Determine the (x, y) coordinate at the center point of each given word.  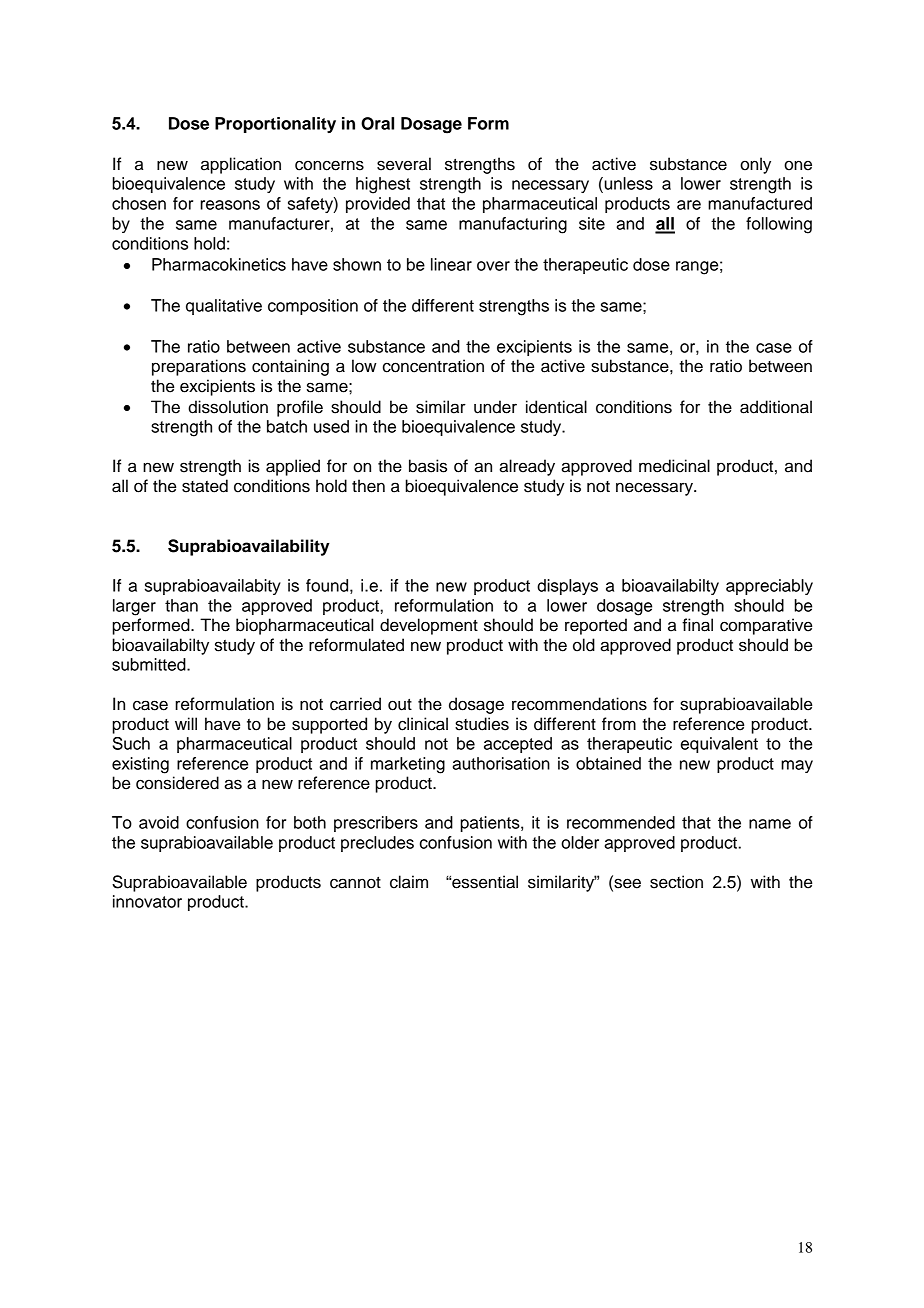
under (495, 407)
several (404, 164)
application (241, 165)
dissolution (228, 407)
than (181, 605)
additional (776, 407)
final (697, 625)
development (429, 626)
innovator (147, 901)
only (755, 165)
